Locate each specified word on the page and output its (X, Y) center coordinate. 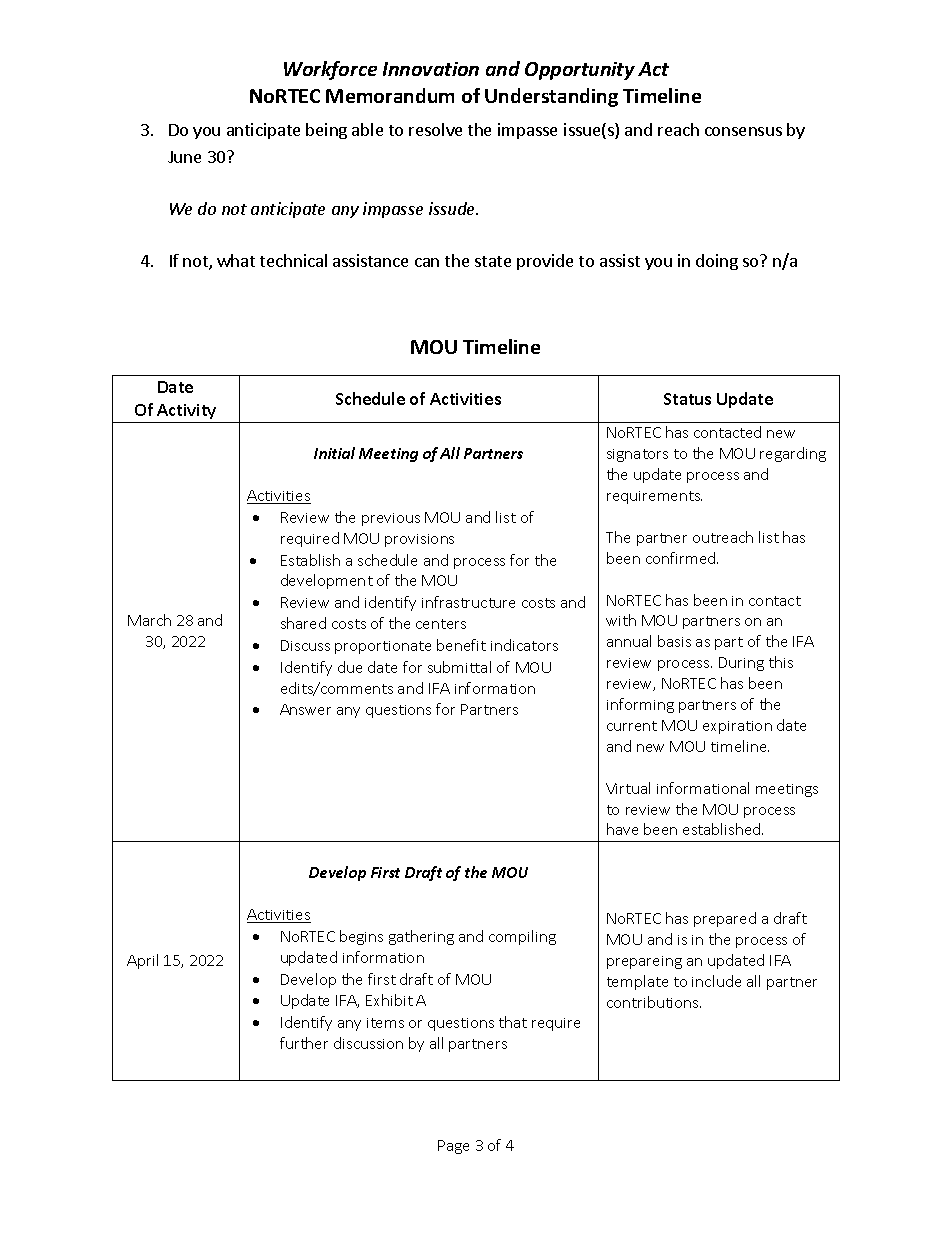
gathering (421, 937)
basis (674, 641)
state (493, 261)
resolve (435, 129)
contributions (654, 1002)
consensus (743, 131)
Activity (186, 411)
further (304, 1043)
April (142, 961)
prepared (725, 919)
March (149, 620)
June (184, 157)
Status (687, 399)
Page (453, 1147)
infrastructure (468, 602)
